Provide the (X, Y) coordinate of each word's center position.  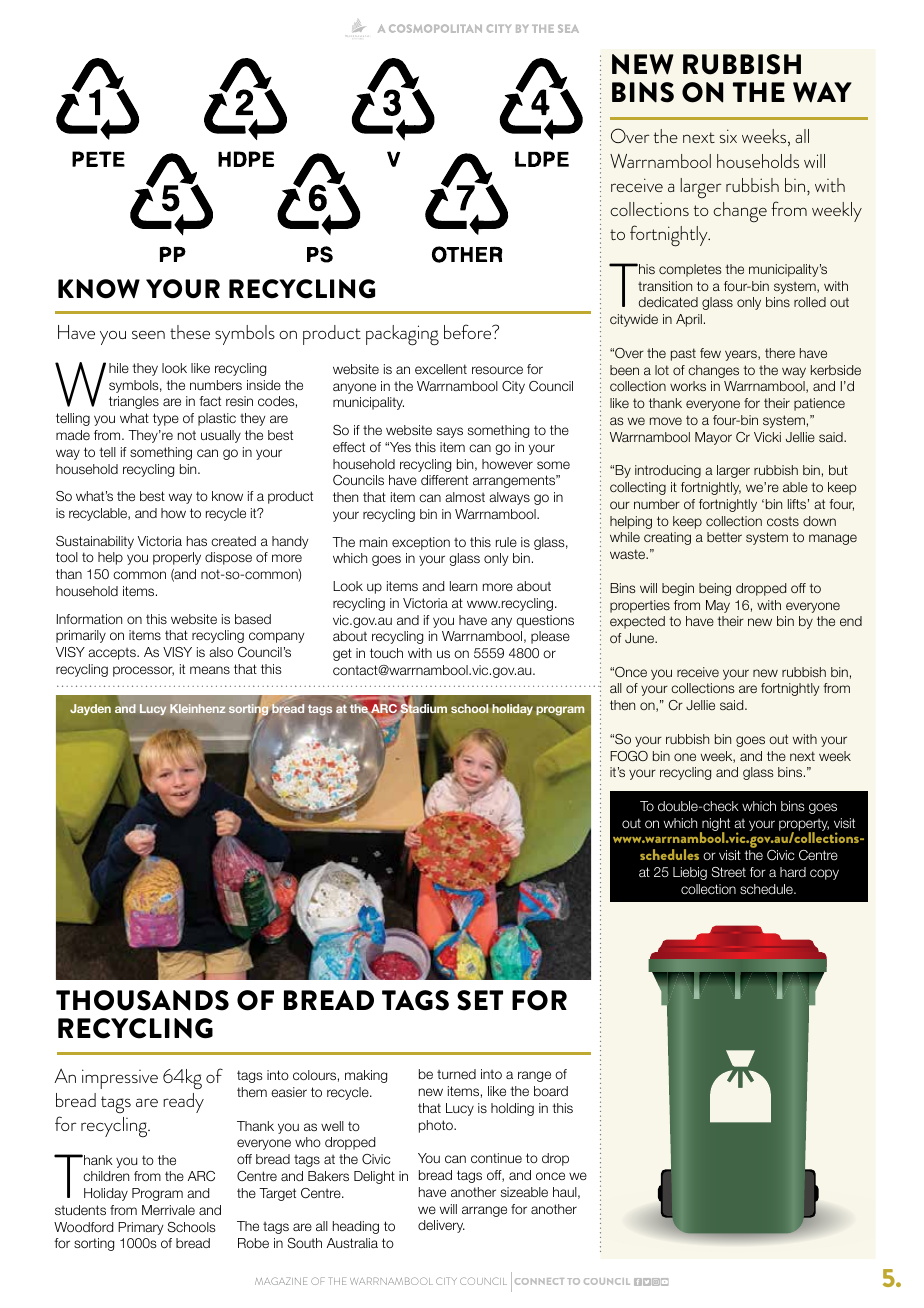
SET (480, 1000)
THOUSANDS (142, 1000)
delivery (441, 1226)
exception (421, 543)
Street (729, 872)
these (190, 332)
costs (783, 521)
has (197, 541)
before (469, 331)
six (728, 136)
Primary (140, 1228)
